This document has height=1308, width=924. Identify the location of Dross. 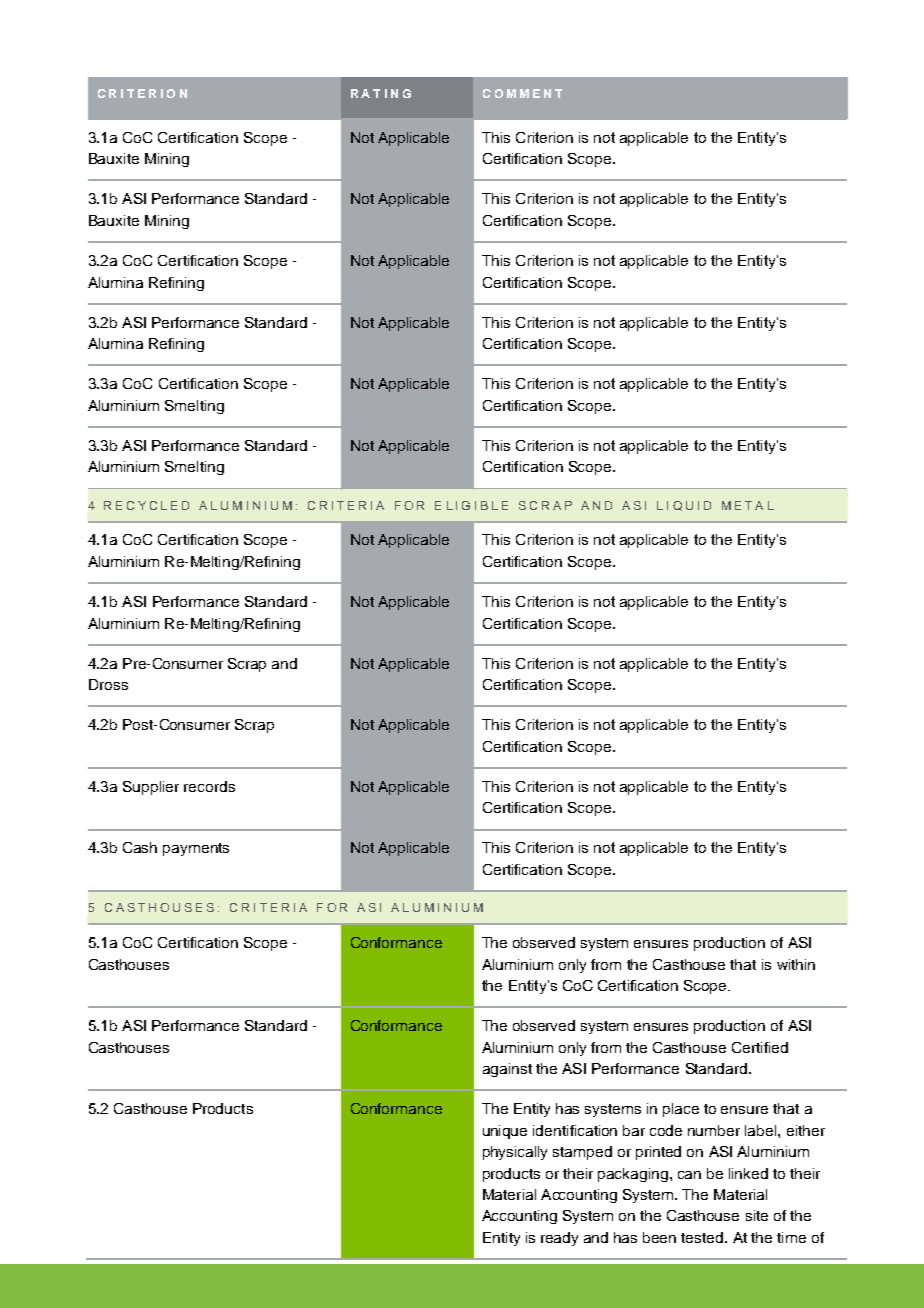
(108, 684).
